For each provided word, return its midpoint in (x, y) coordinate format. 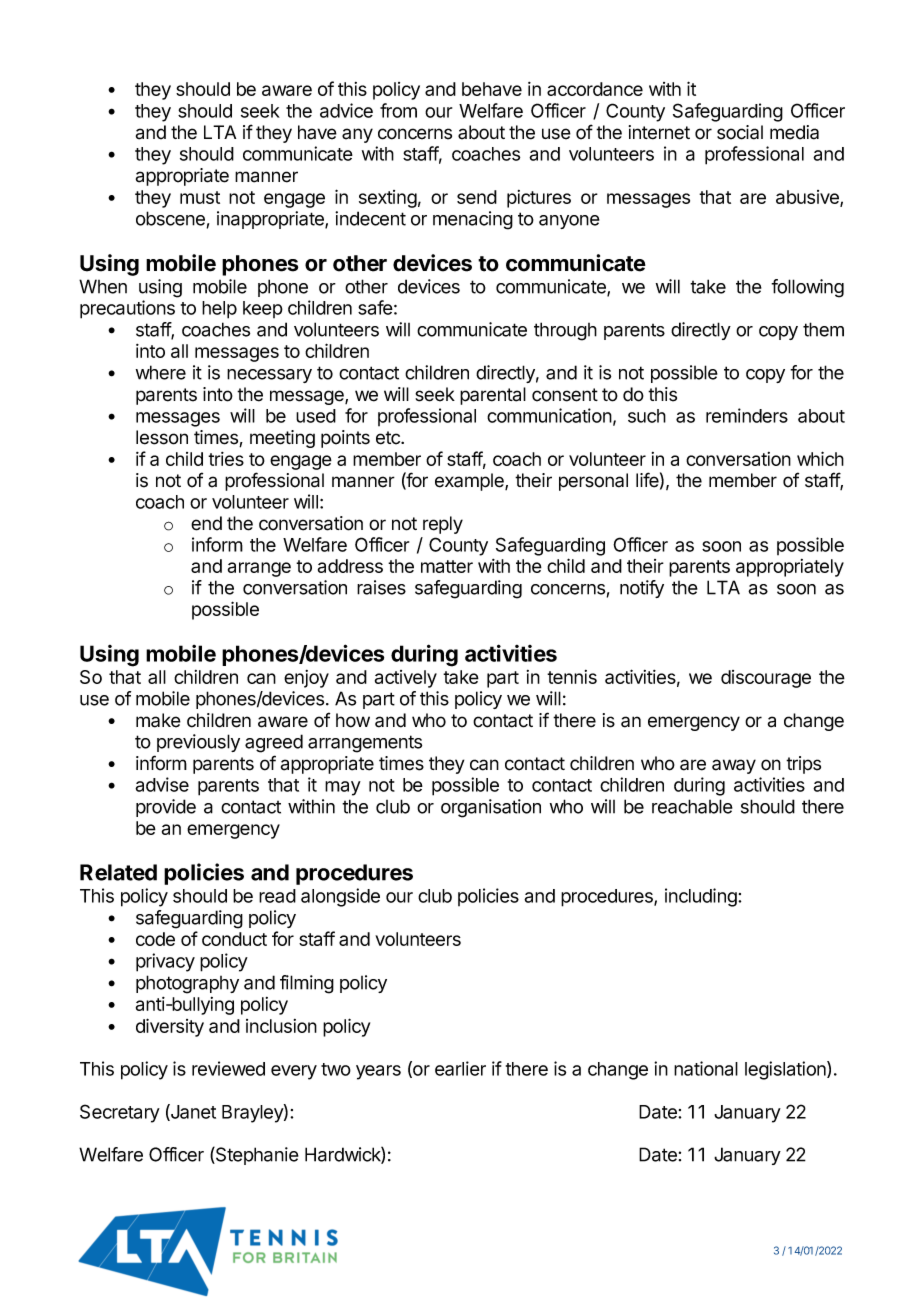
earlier (460, 1068)
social (740, 132)
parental (493, 396)
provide (166, 808)
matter (447, 566)
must (200, 197)
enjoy (306, 679)
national (706, 1068)
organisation (491, 808)
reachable (692, 806)
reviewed (228, 1068)
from (398, 110)
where (161, 372)
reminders (747, 415)
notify (642, 589)
